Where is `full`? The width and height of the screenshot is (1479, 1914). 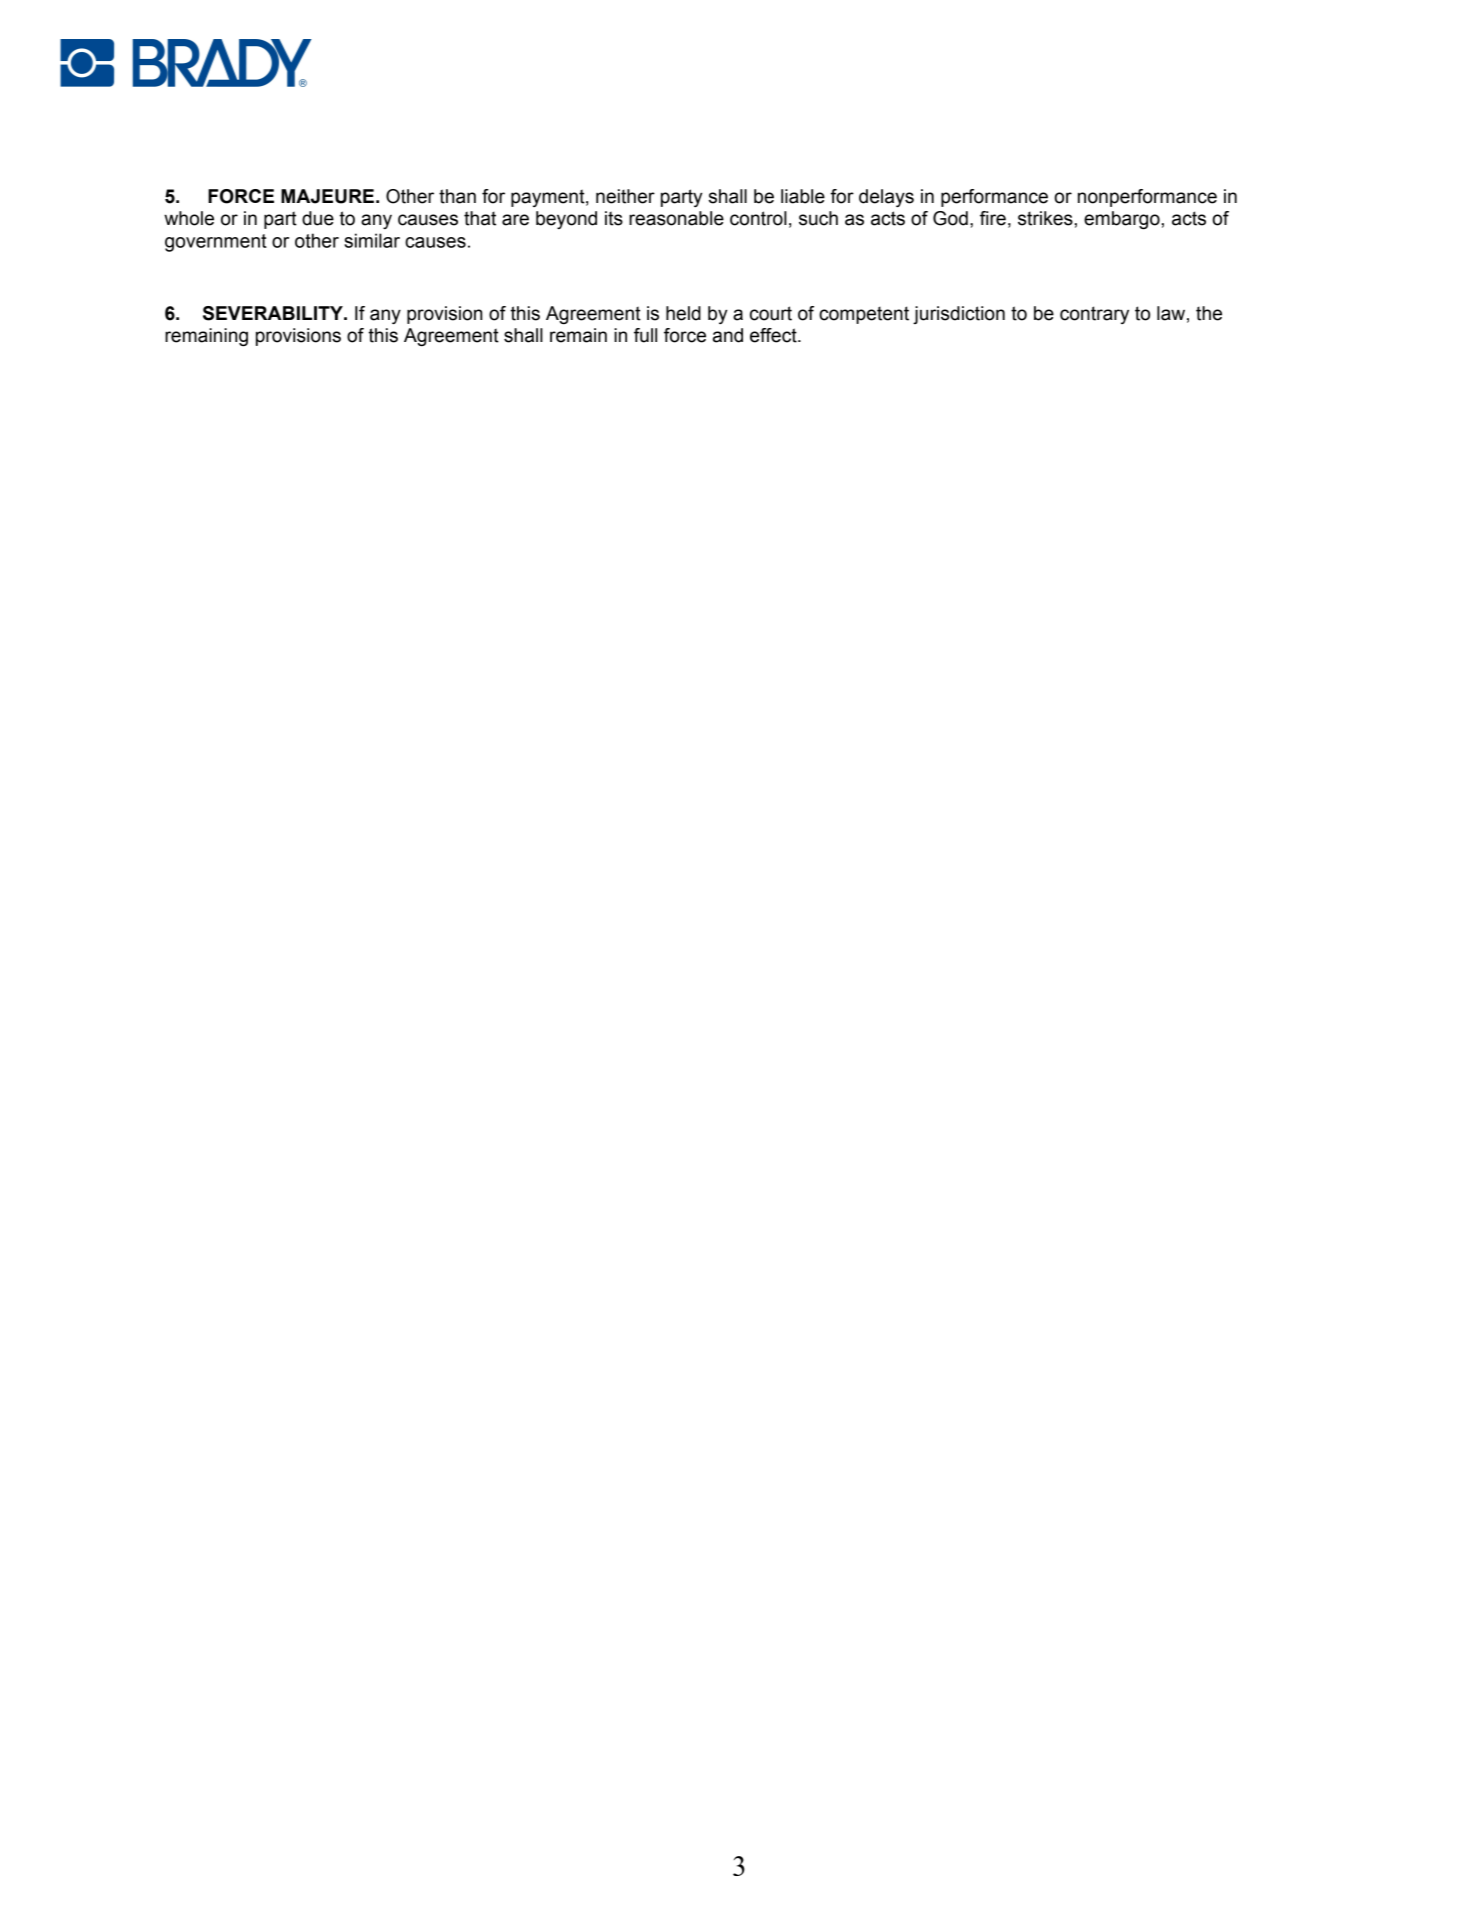 full is located at coordinates (645, 335).
